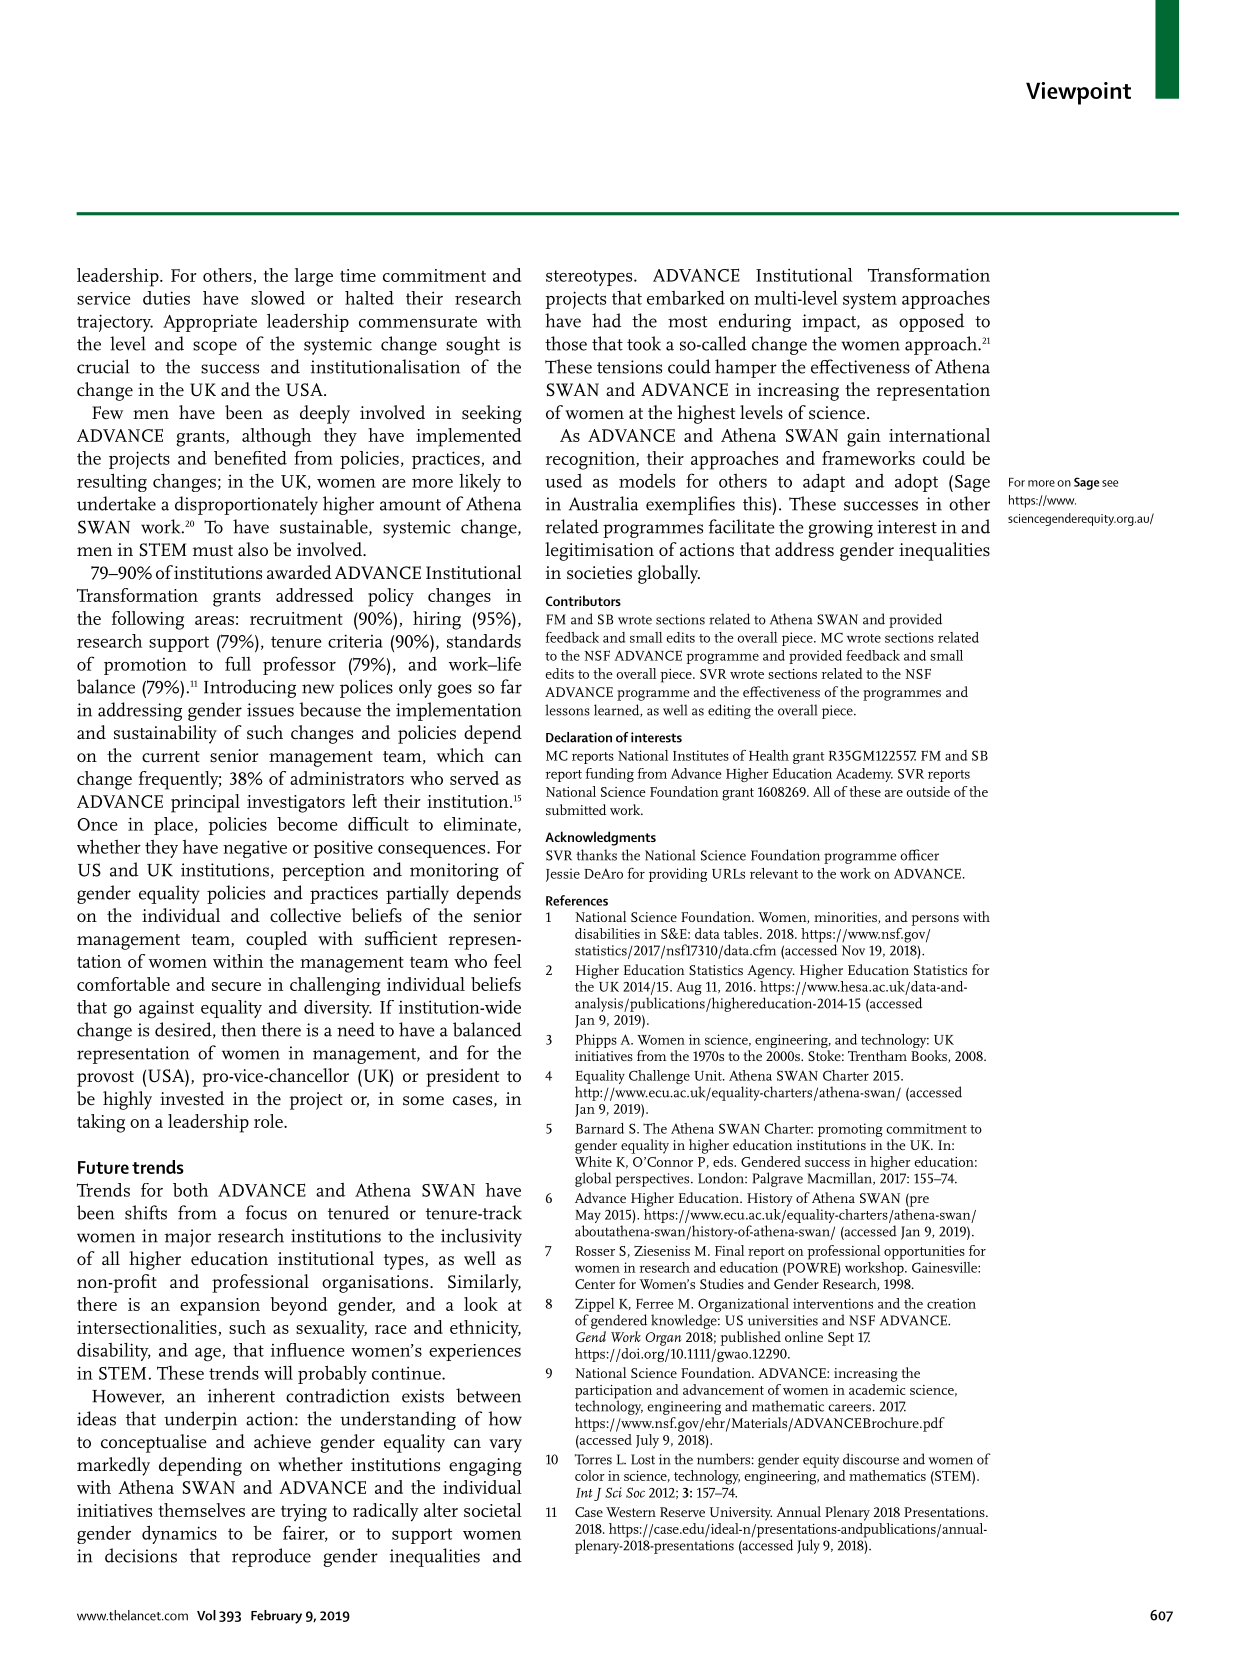  I want to click on Viewpoint, so click(1078, 93).
